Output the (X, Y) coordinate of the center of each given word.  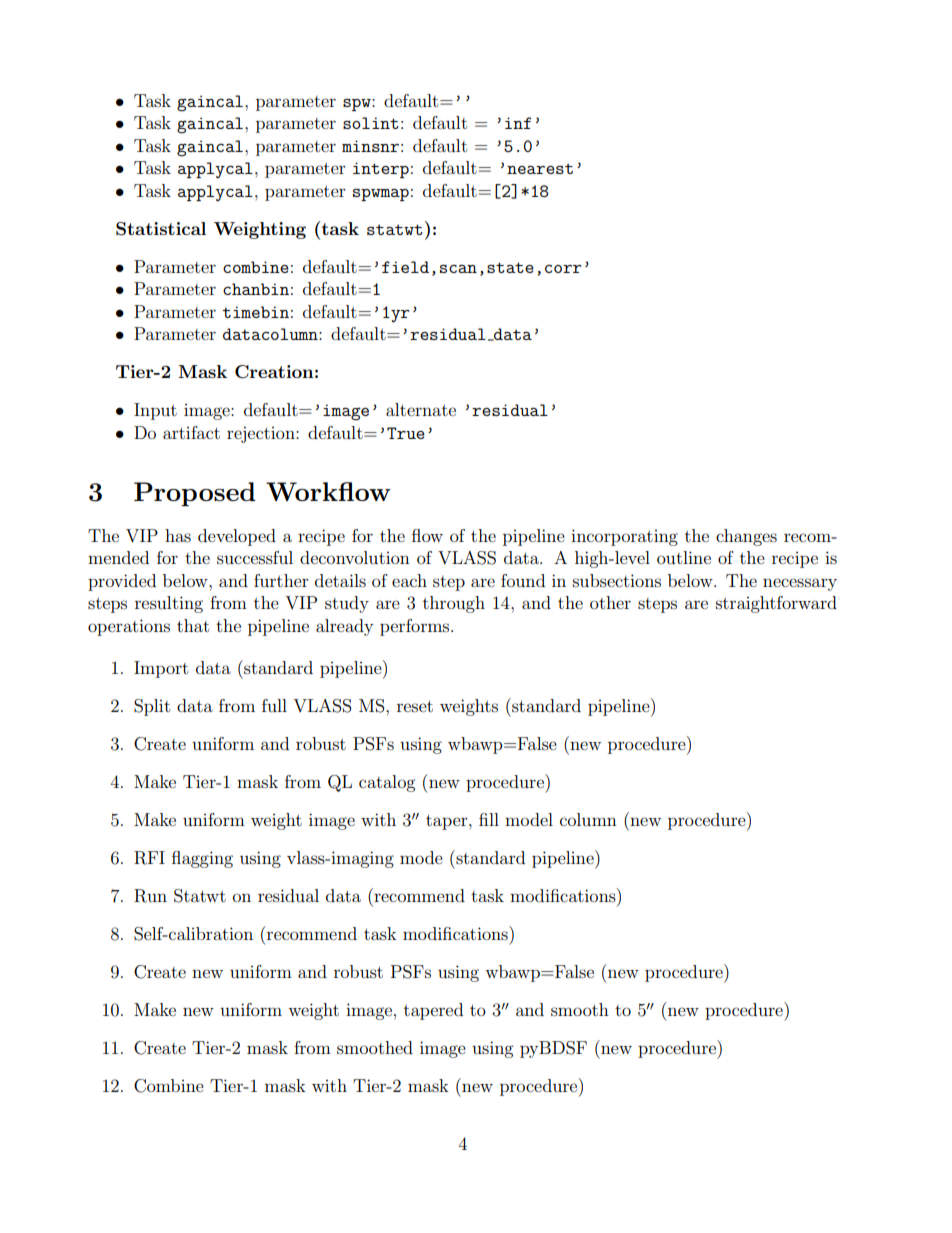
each (409, 580)
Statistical (161, 229)
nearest (540, 169)
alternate (421, 409)
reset (415, 706)
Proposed (195, 494)
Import (161, 669)
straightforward (776, 604)
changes (746, 537)
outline (684, 557)
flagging (202, 859)
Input (155, 411)
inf (518, 123)
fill (489, 819)
